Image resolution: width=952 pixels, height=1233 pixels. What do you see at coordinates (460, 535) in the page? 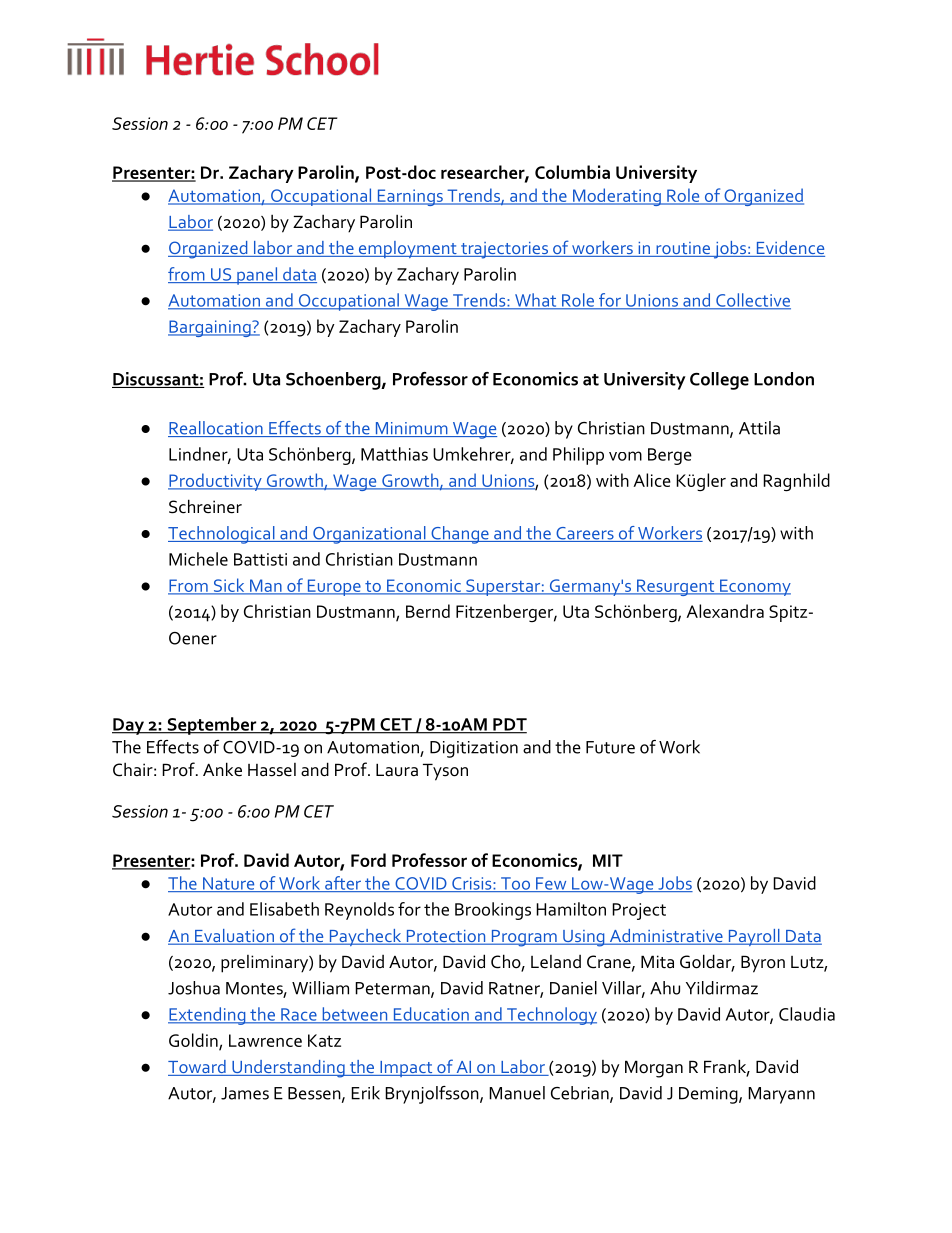
I see `Change` at bounding box center [460, 535].
